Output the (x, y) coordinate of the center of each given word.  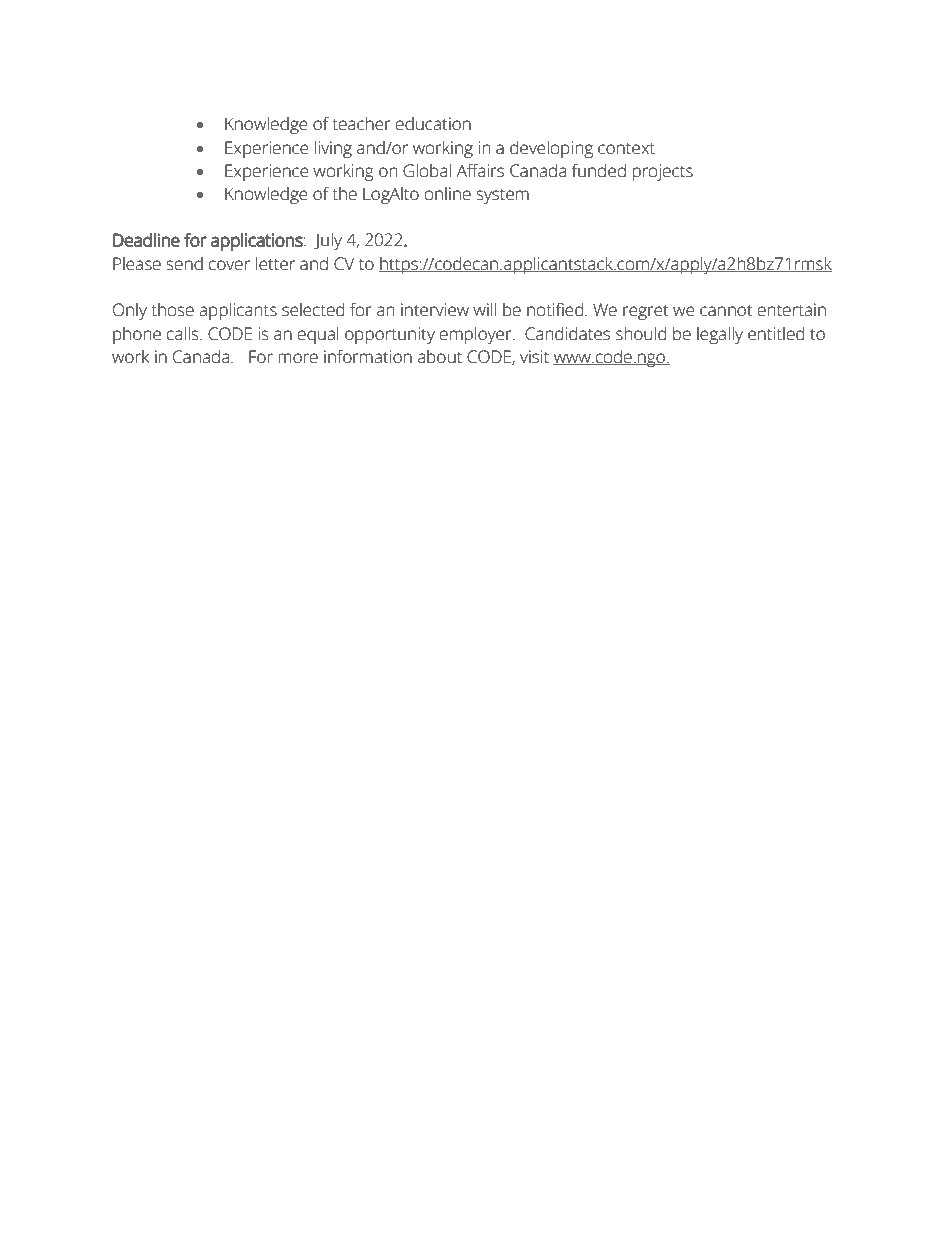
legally (720, 335)
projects (662, 172)
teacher (361, 124)
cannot (726, 311)
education (433, 124)
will (484, 309)
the (344, 194)
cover (229, 265)
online (448, 194)
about (440, 357)
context (626, 149)
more (298, 358)
